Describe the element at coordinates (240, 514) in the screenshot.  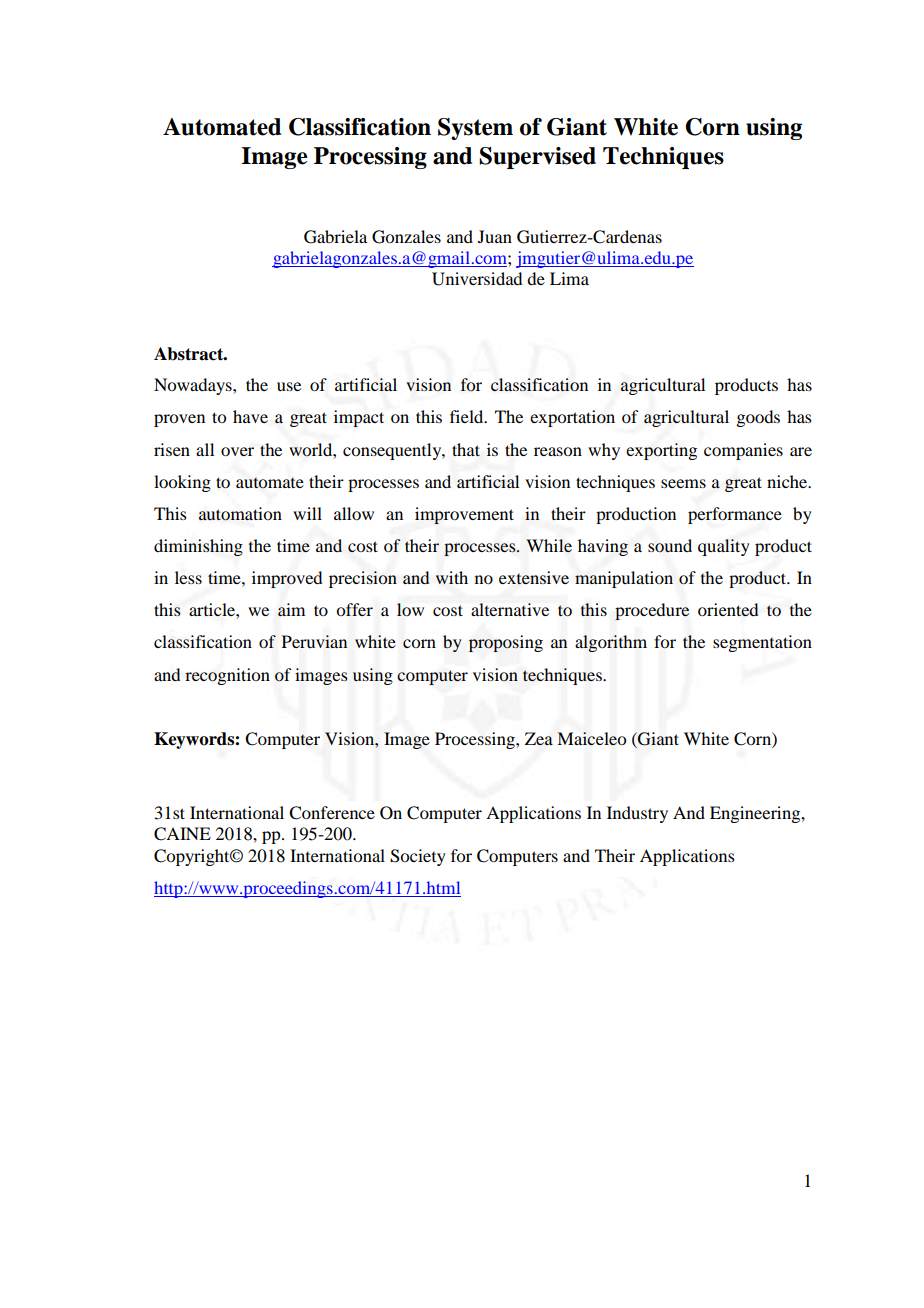
I see `automation` at that location.
